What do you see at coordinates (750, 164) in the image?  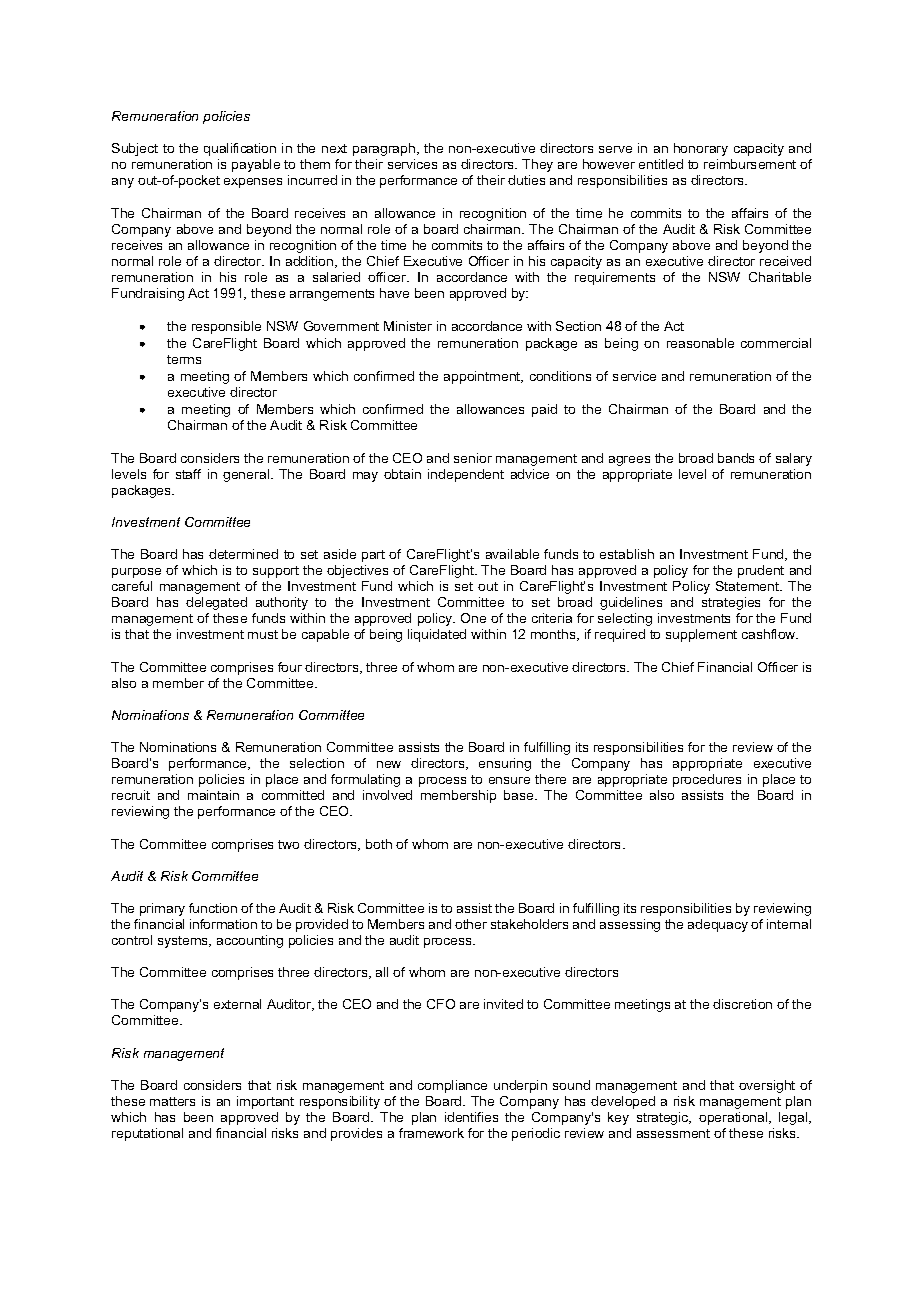 I see `reimbursement` at bounding box center [750, 164].
